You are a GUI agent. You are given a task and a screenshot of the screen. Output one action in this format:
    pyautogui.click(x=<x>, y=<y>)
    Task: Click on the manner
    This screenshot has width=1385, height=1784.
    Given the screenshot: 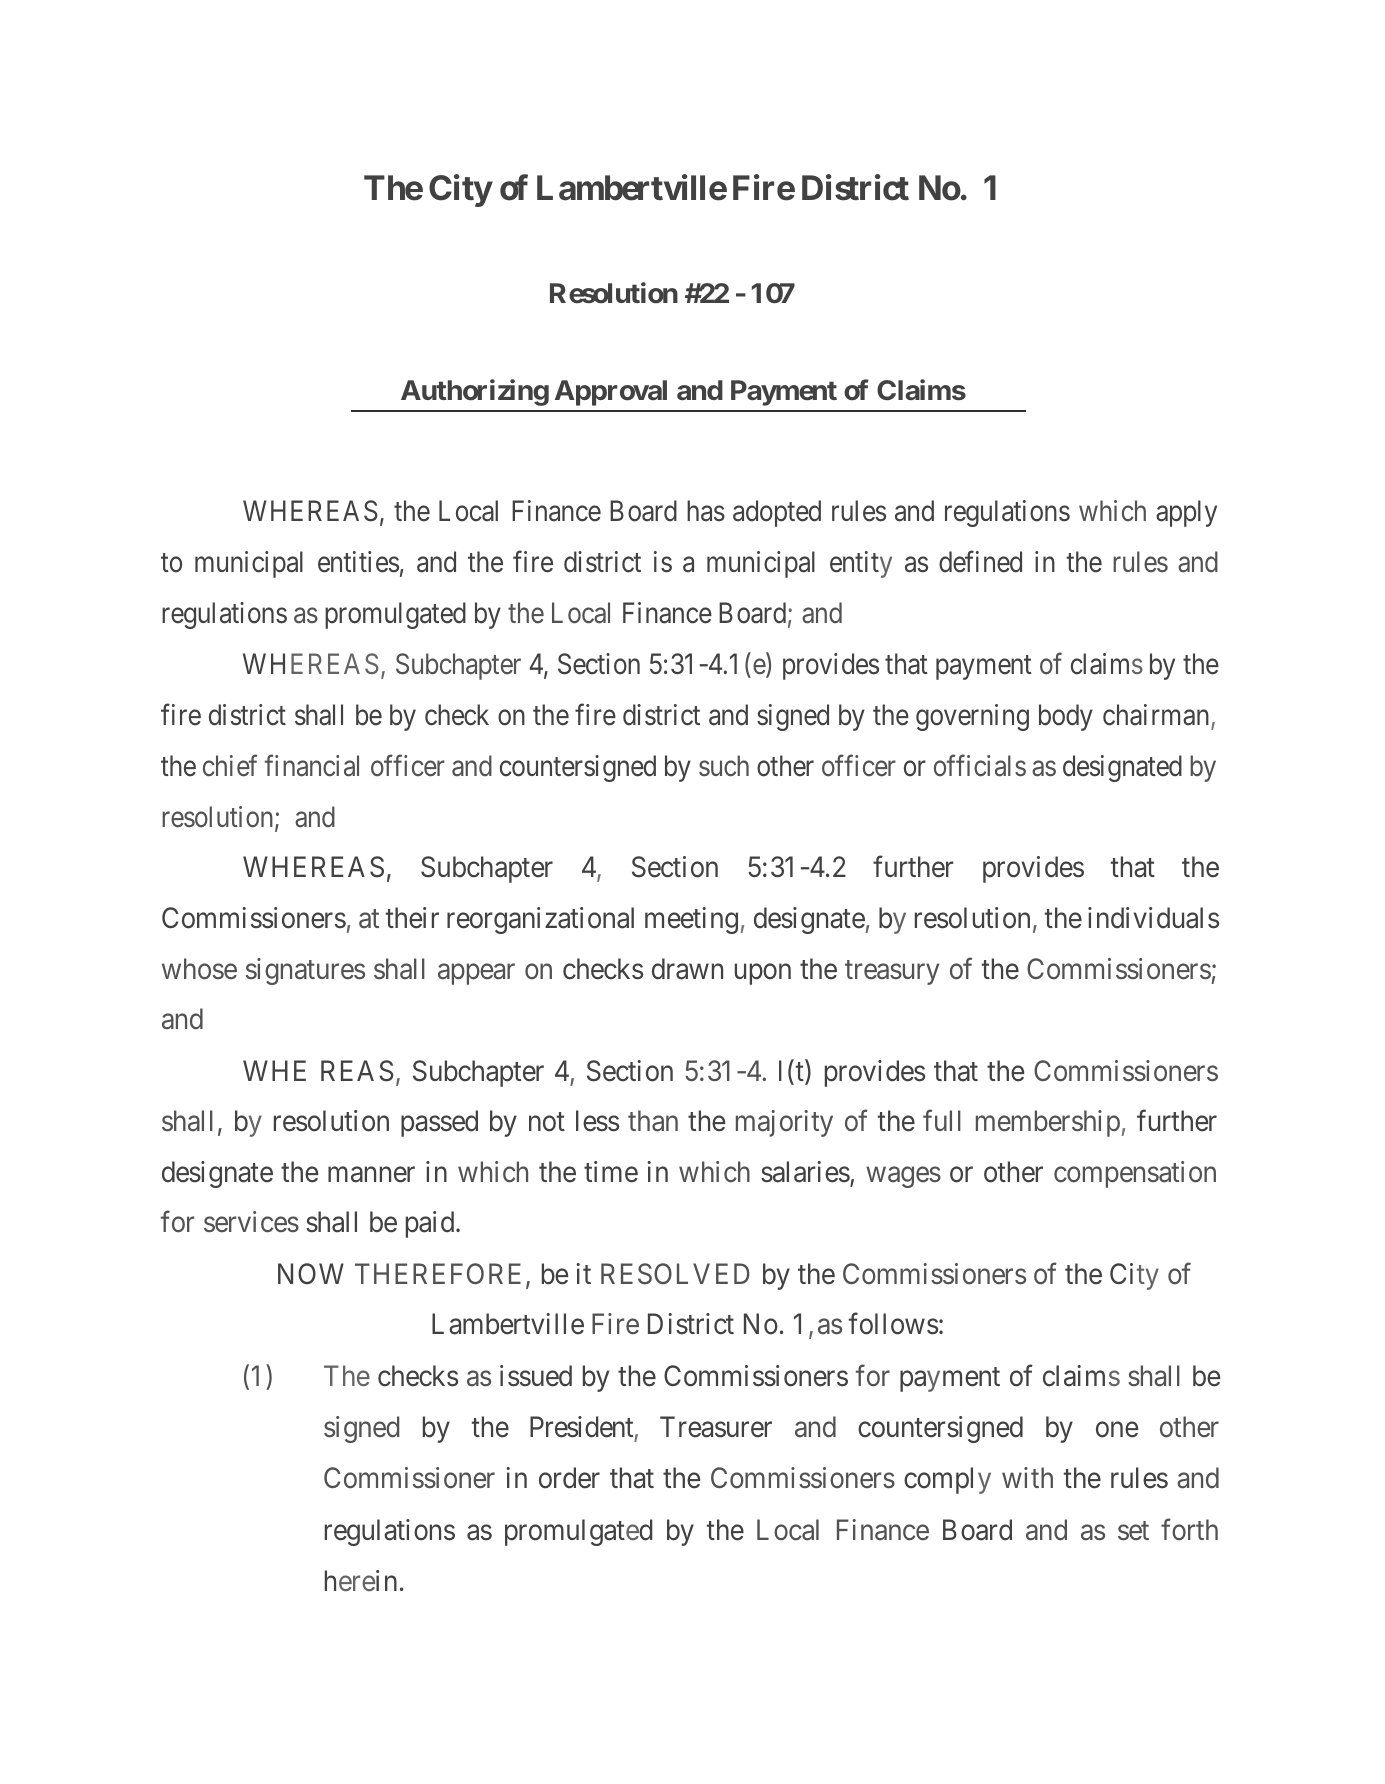 What is the action you would take?
    pyautogui.click(x=371, y=1175)
